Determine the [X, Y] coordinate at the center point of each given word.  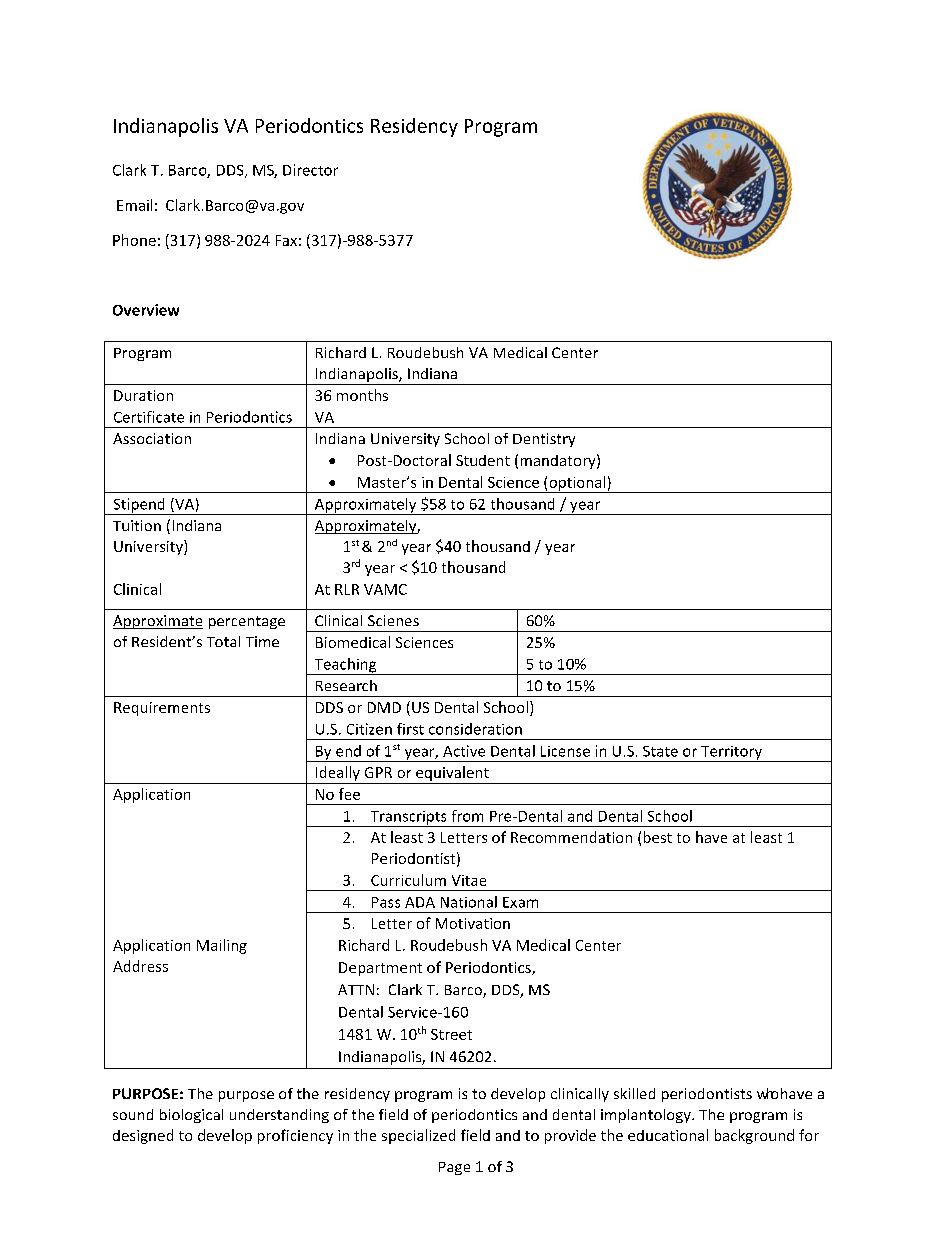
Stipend [139, 506]
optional [577, 484]
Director [310, 170]
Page [454, 1168]
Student [483, 460]
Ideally [338, 775]
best [658, 837]
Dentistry [544, 440]
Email [134, 205]
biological [191, 1116]
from [467, 816]
